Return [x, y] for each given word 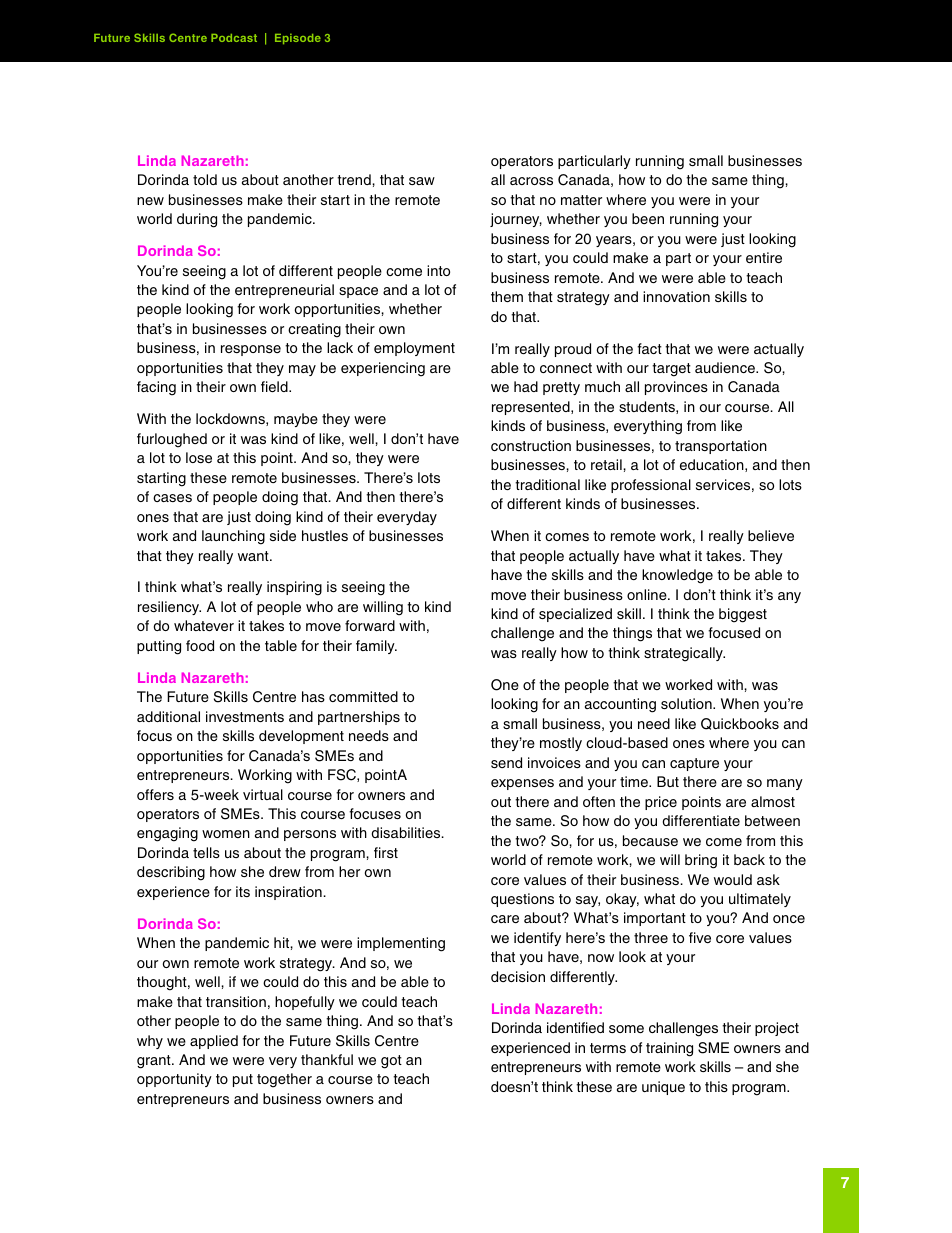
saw [422, 181]
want [254, 556]
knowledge [677, 576]
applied [214, 1042]
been [648, 218]
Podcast [234, 38]
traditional [547, 484]
